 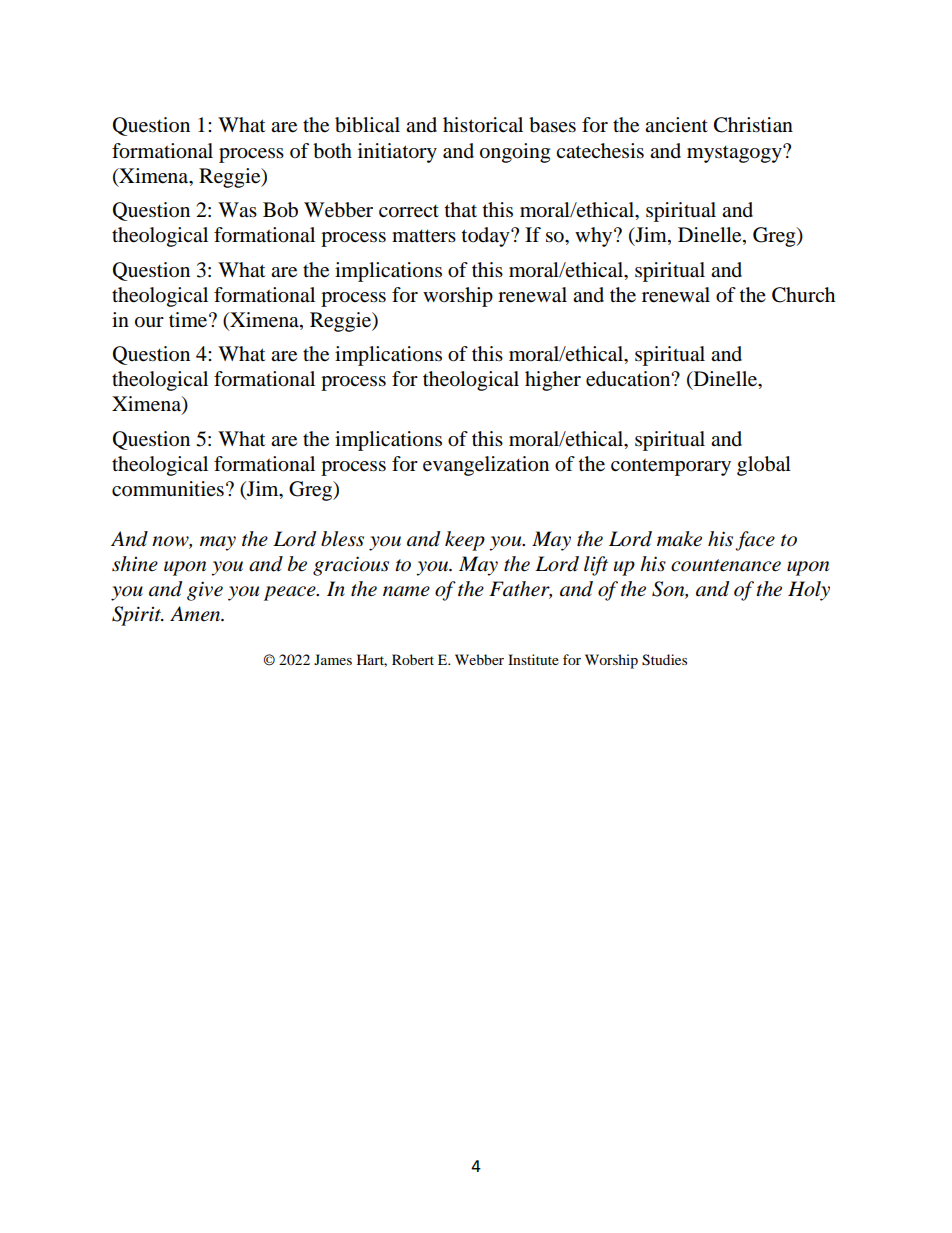 What do you see at coordinates (196, 614) in the screenshot?
I see `Amen` at bounding box center [196, 614].
